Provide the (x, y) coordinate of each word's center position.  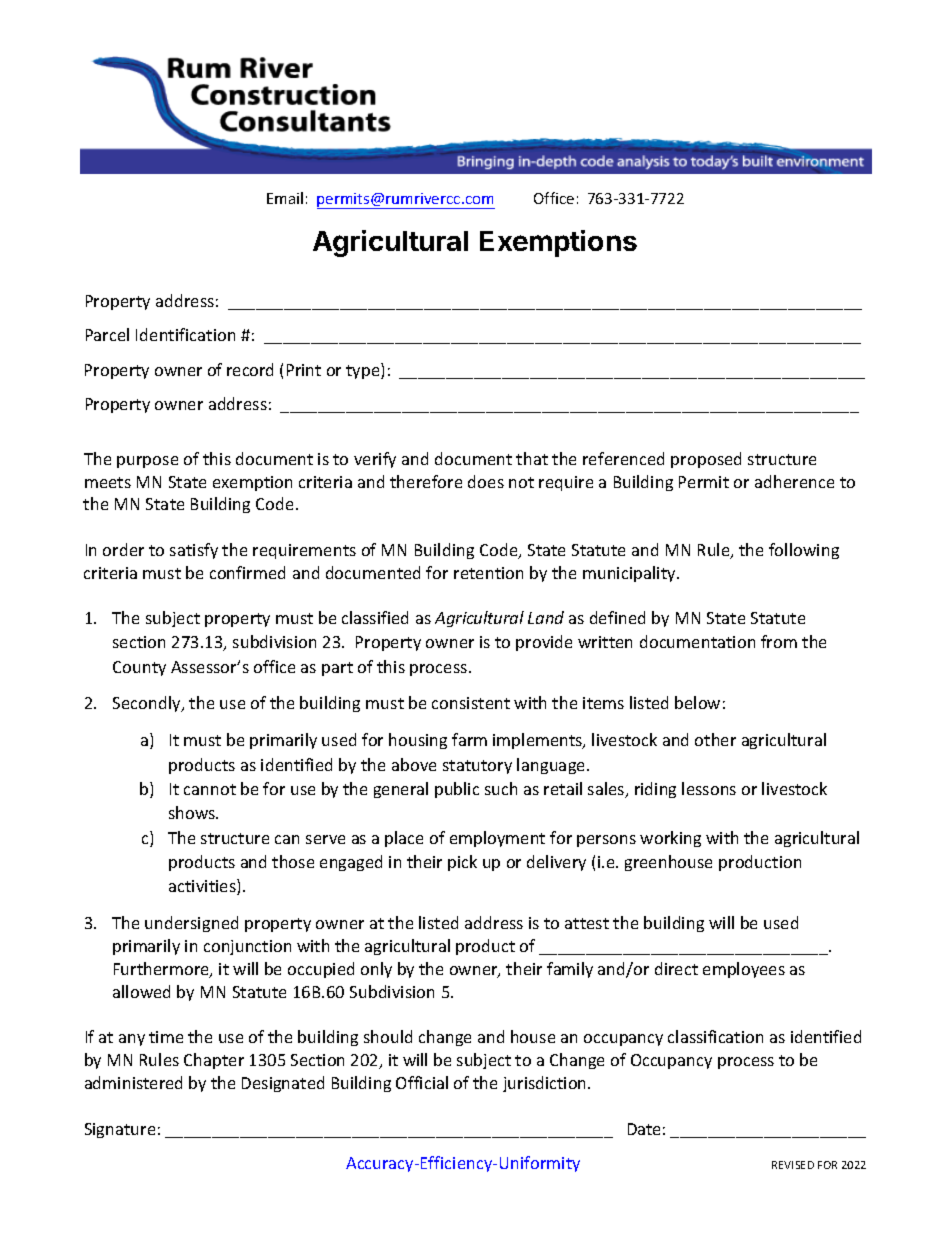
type (364, 371)
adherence (794, 481)
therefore (426, 481)
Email (285, 198)
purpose (147, 462)
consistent (471, 703)
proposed (706, 460)
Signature (120, 1130)
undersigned (191, 924)
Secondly (148, 704)
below (697, 702)
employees (744, 970)
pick (462, 863)
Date (644, 1129)
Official (422, 1082)
